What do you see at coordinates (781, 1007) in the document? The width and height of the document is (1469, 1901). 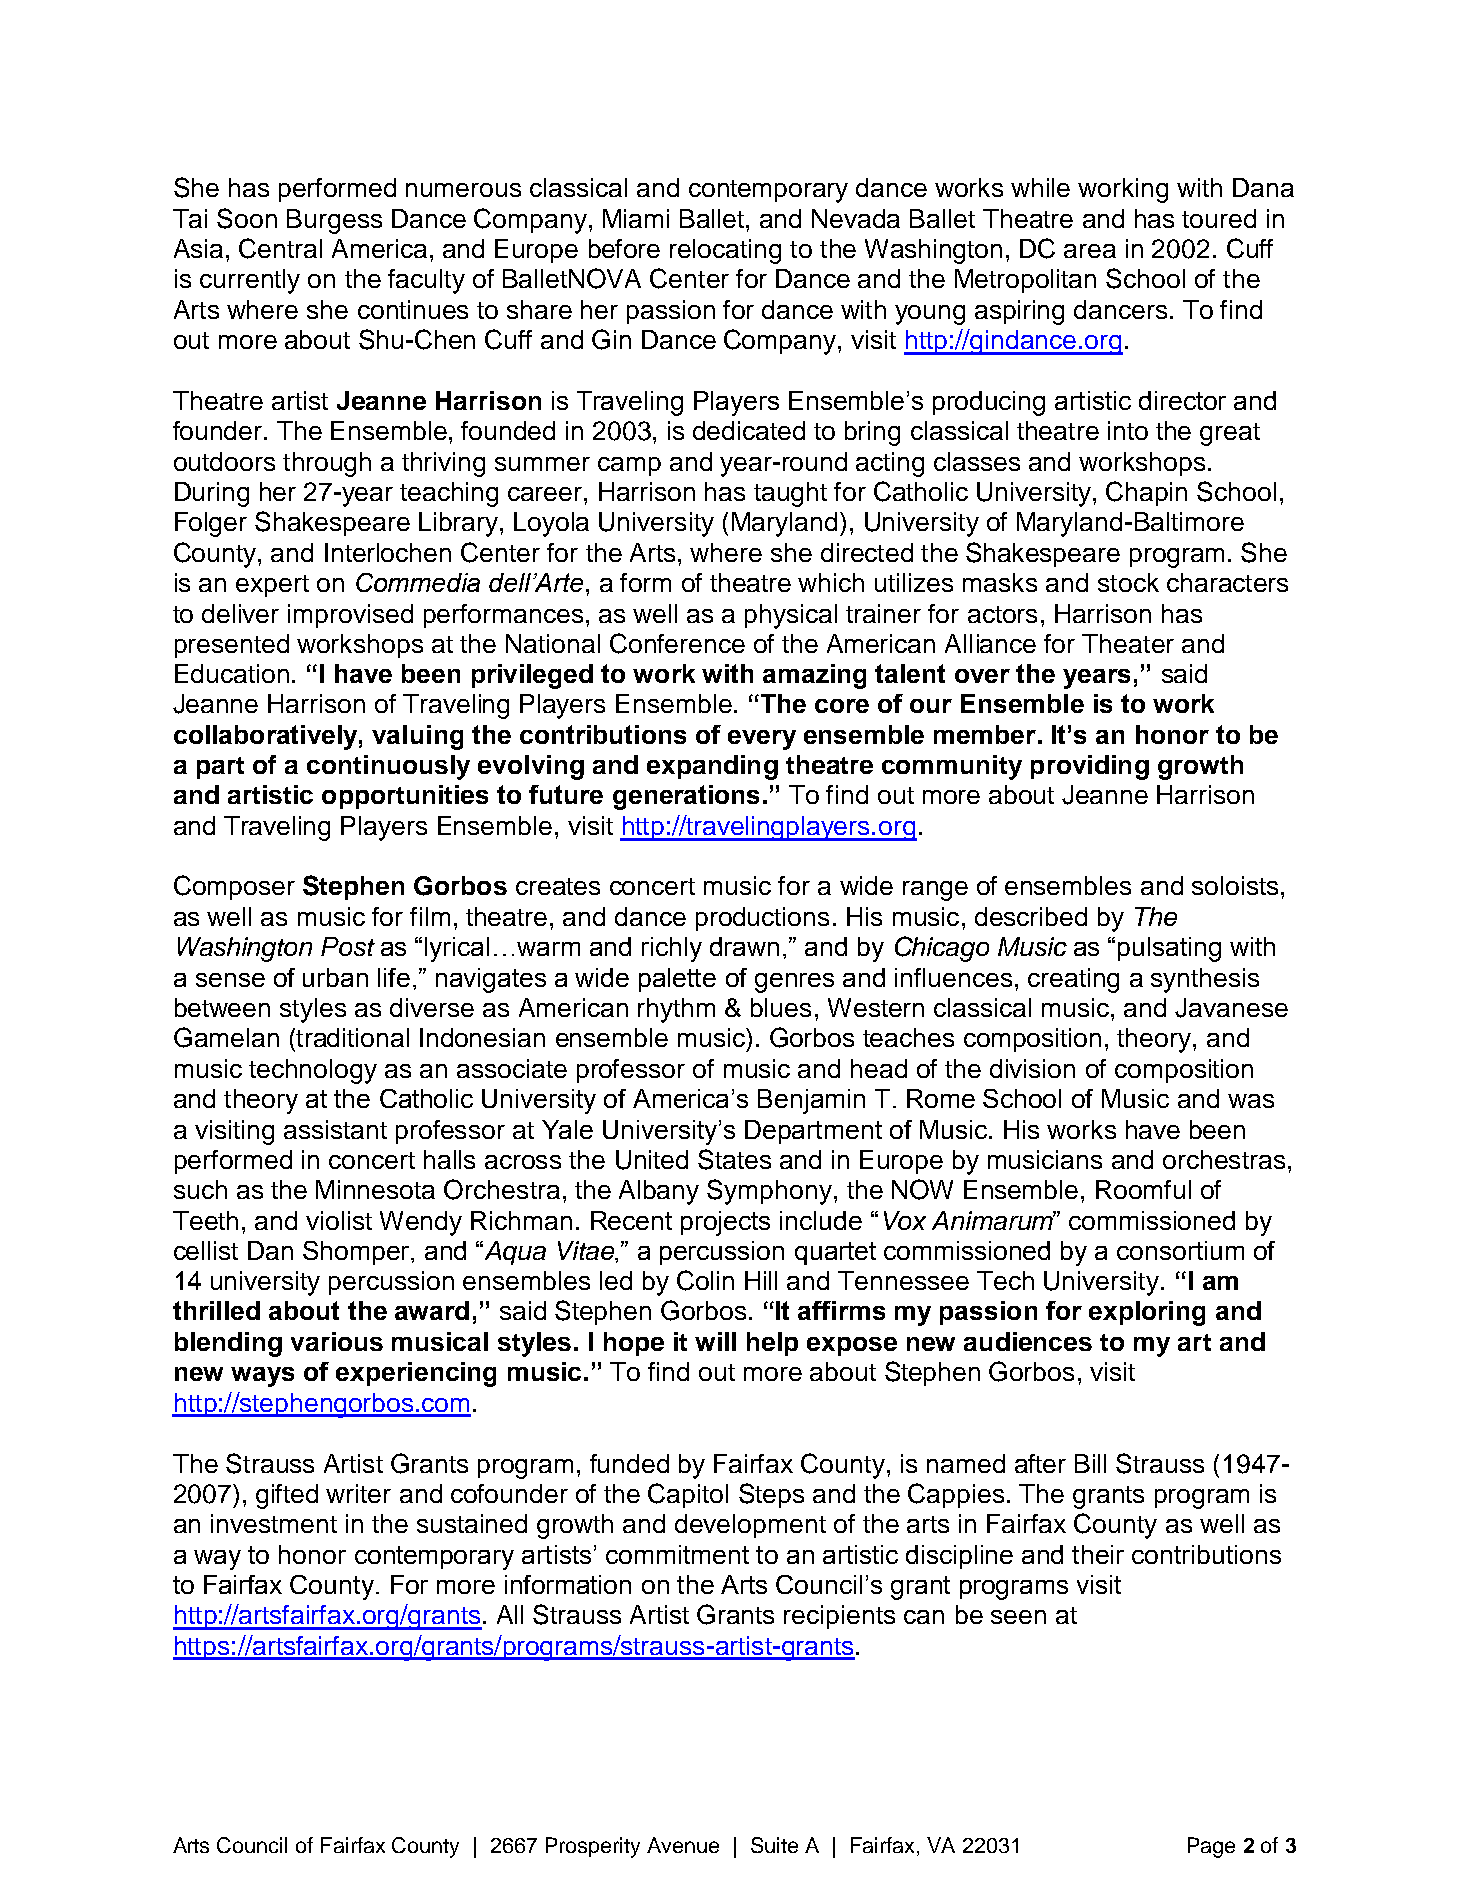 I see `blues` at bounding box center [781, 1007].
